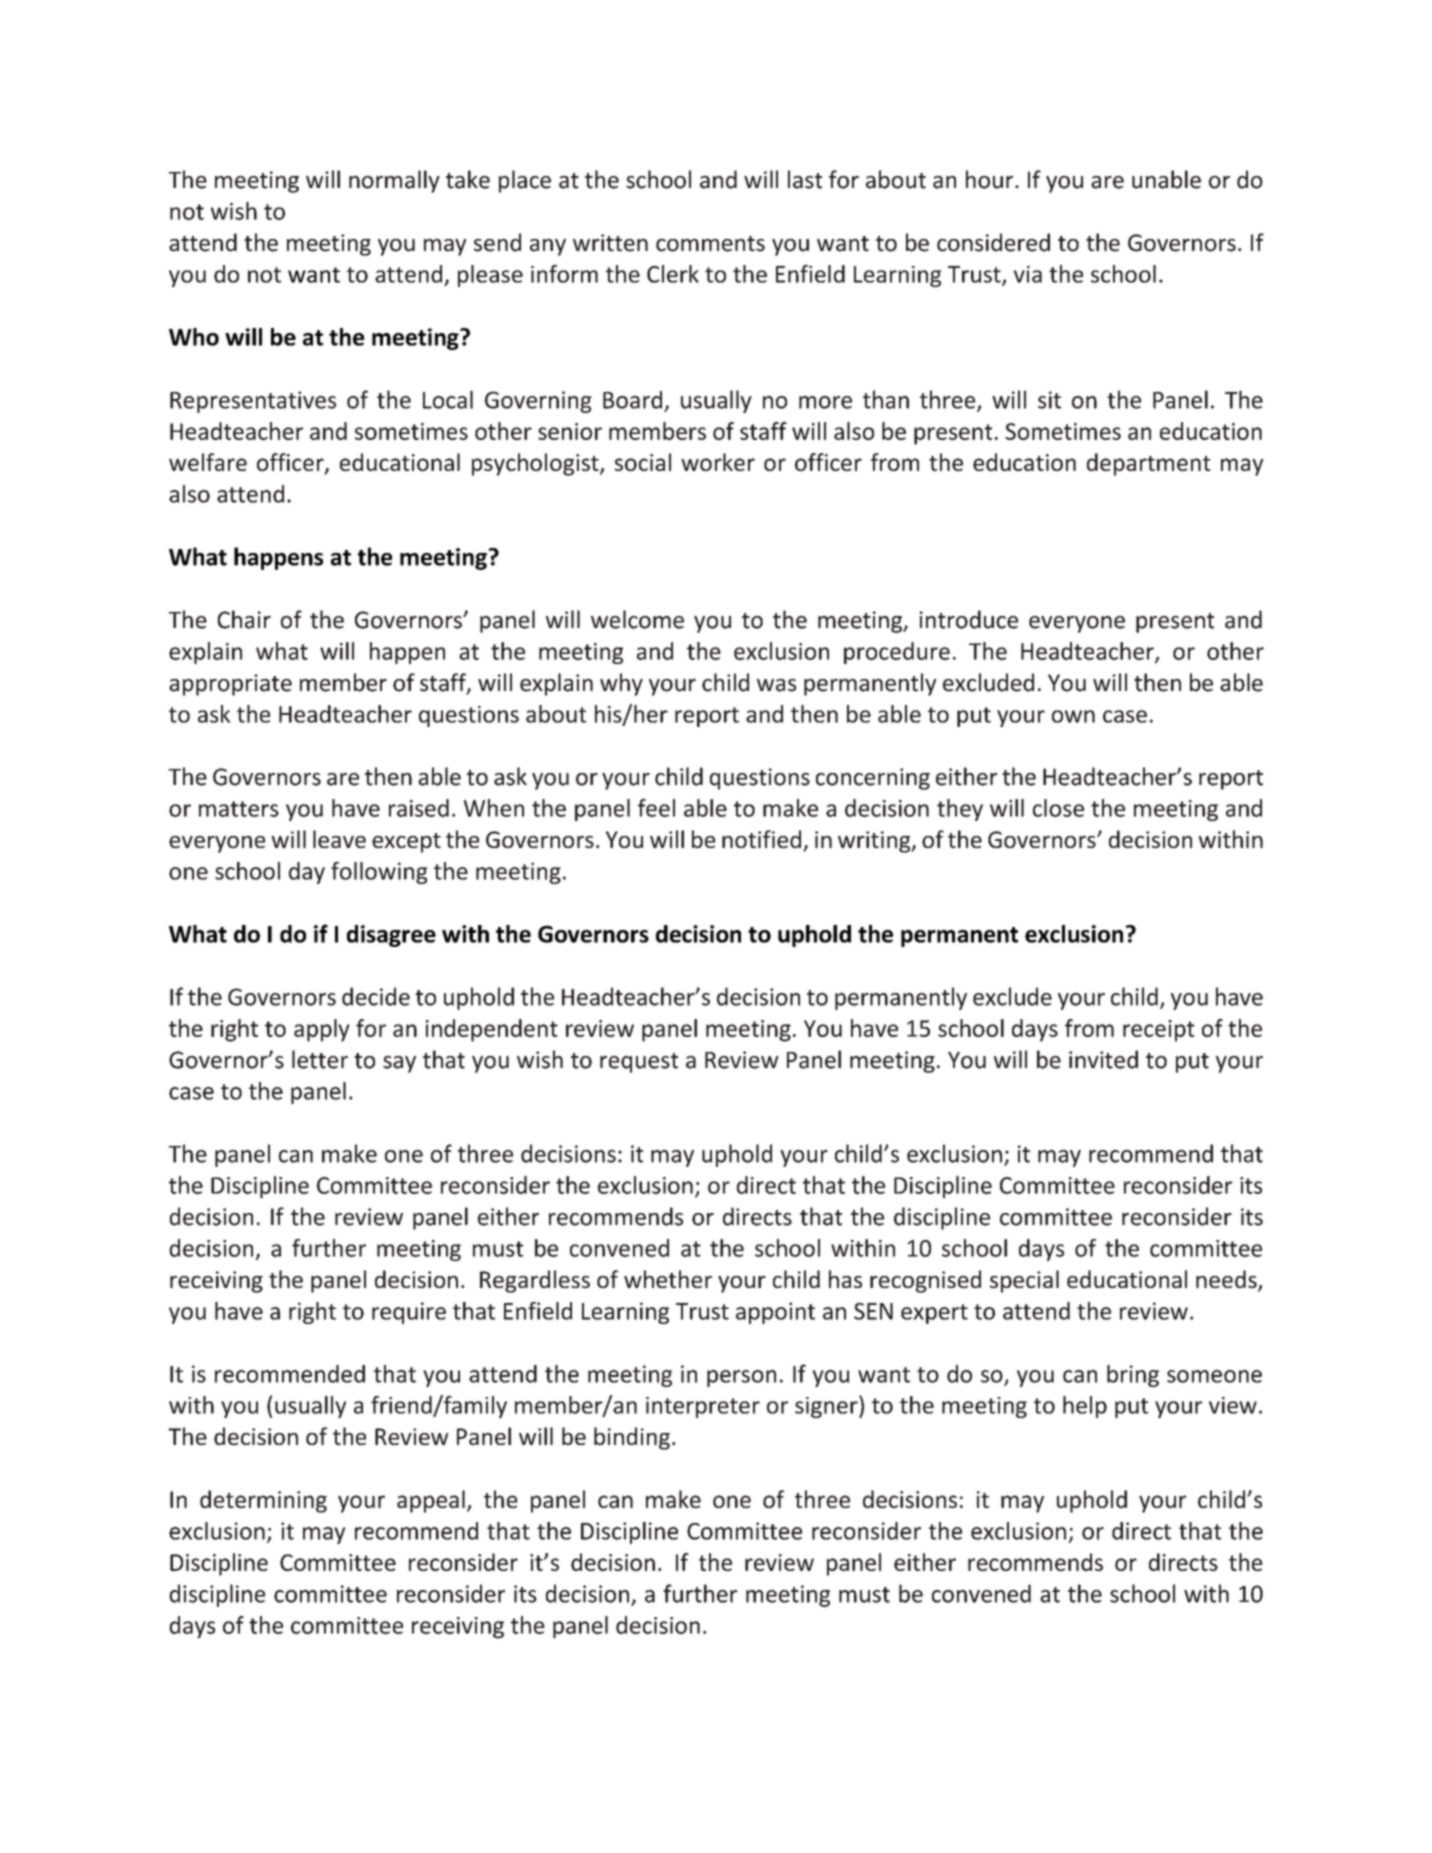 This screenshot has width=1432, height=1853. I want to click on determining, so click(263, 1501).
